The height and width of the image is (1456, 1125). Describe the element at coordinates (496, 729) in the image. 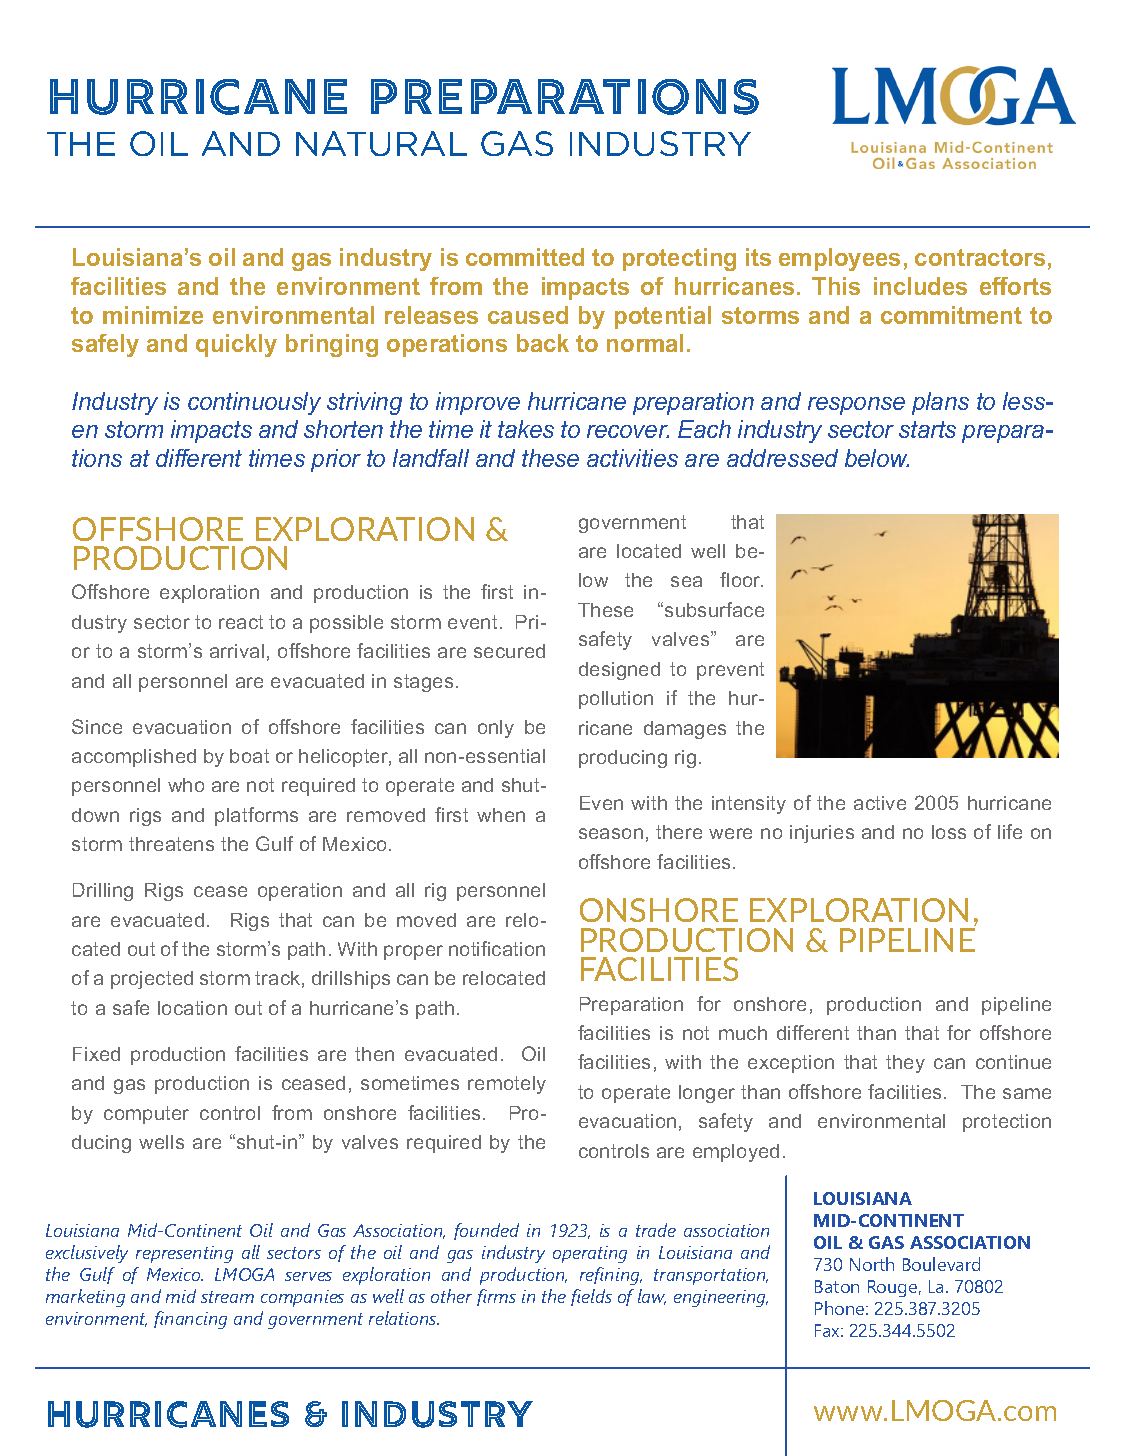

I see `only` at that location.
